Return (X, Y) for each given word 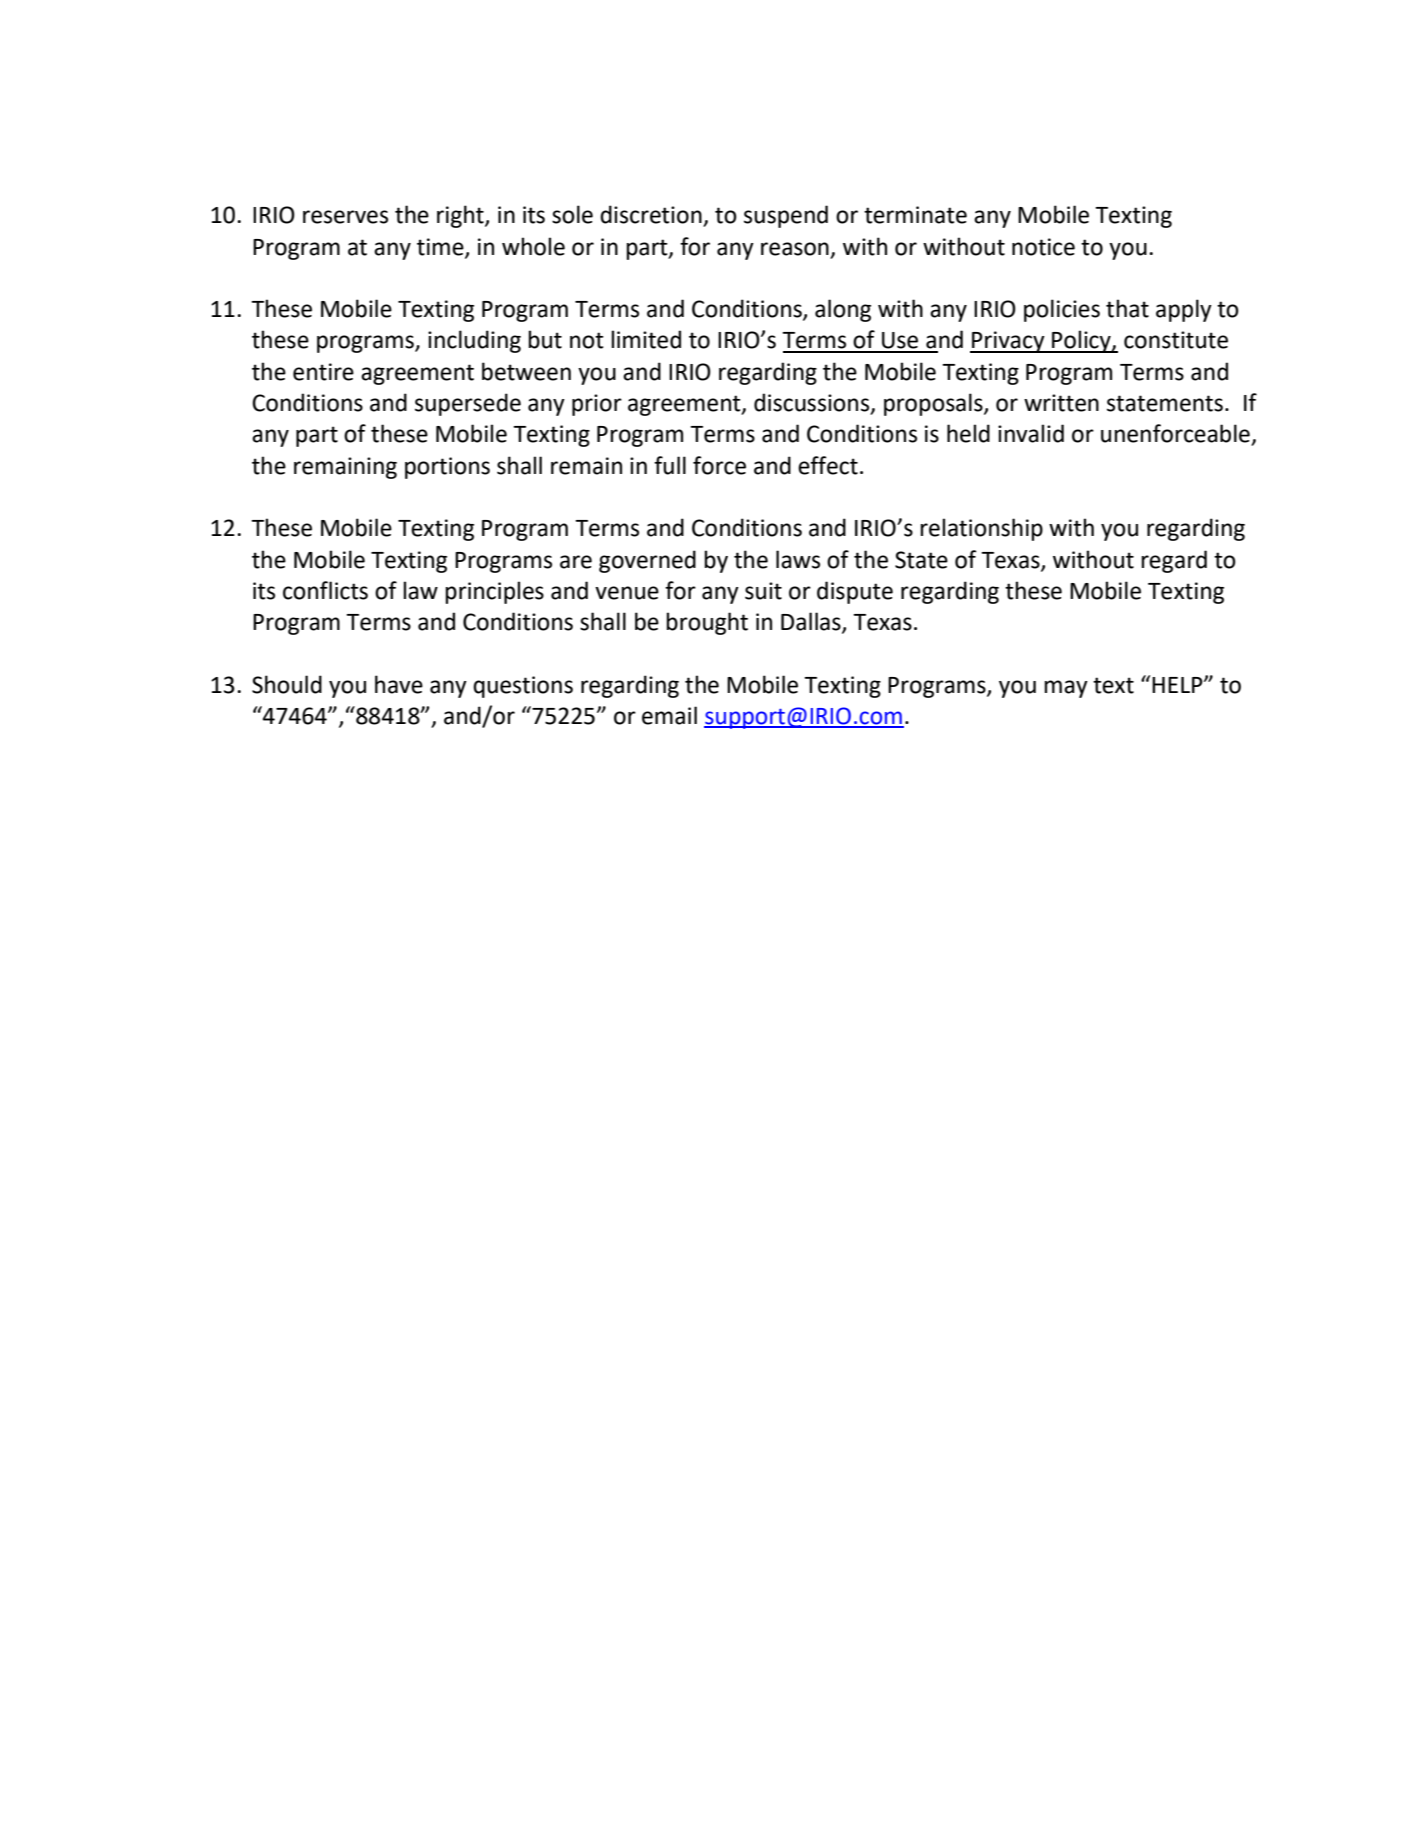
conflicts (325, 590)
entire (323, 372)
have (399, 684)
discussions (813, 403)
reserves (345, 217)
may (1066, 689)
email (669, 715)
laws (798, 559)
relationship (981, 529)
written (1061, 403)
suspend (786, 216)
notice (1043, 247)
